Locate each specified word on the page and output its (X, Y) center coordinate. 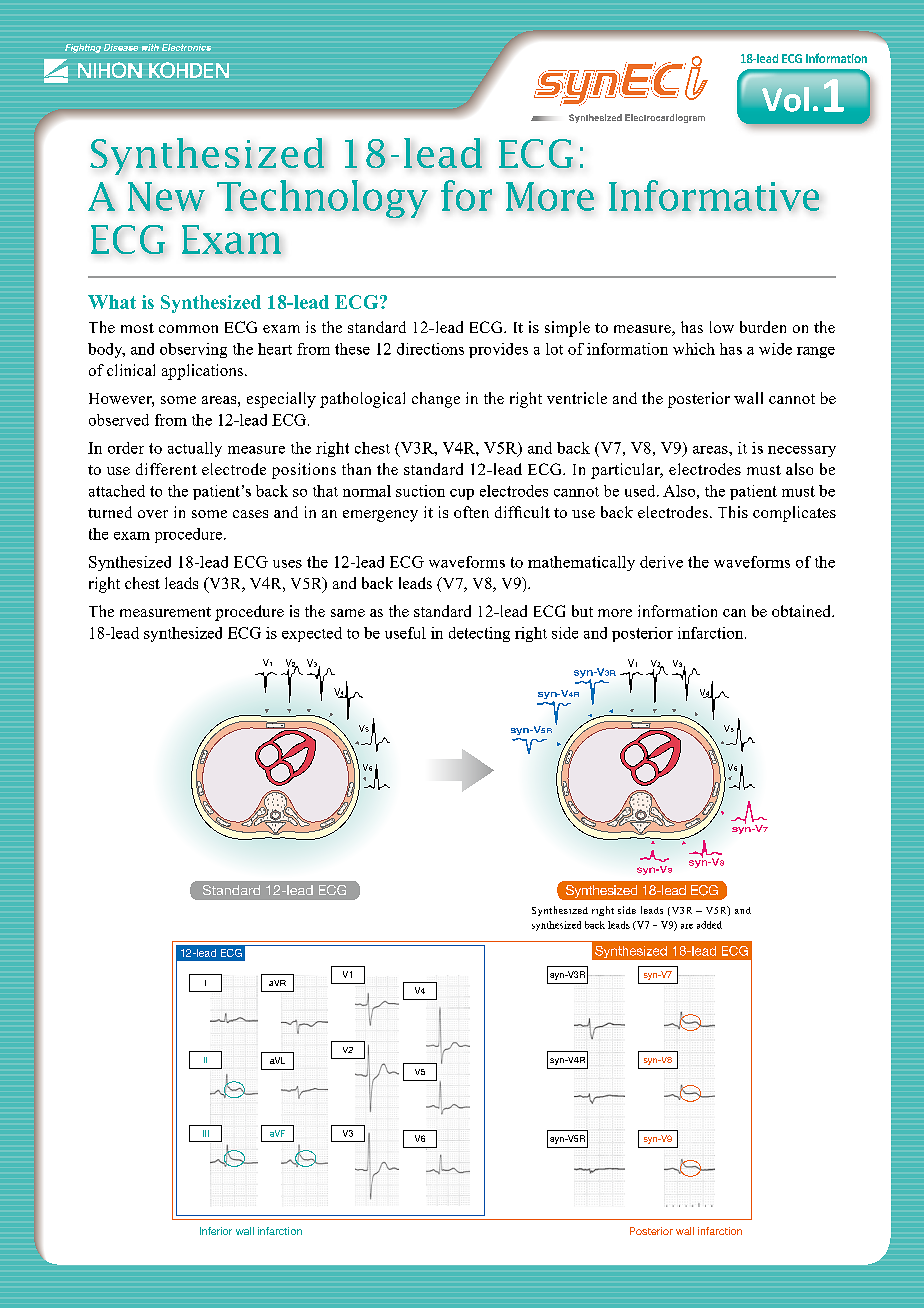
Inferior (216, 1231)
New (166, 196)
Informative (714, 195)
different (166, 469)
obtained (802, 611)
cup (462, 494)
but (582, 611)
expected (312, 634)
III (206, 1133)
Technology (322, 199)
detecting (479, 634)
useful (405, 633)
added (709, 925)
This (733, 512)
